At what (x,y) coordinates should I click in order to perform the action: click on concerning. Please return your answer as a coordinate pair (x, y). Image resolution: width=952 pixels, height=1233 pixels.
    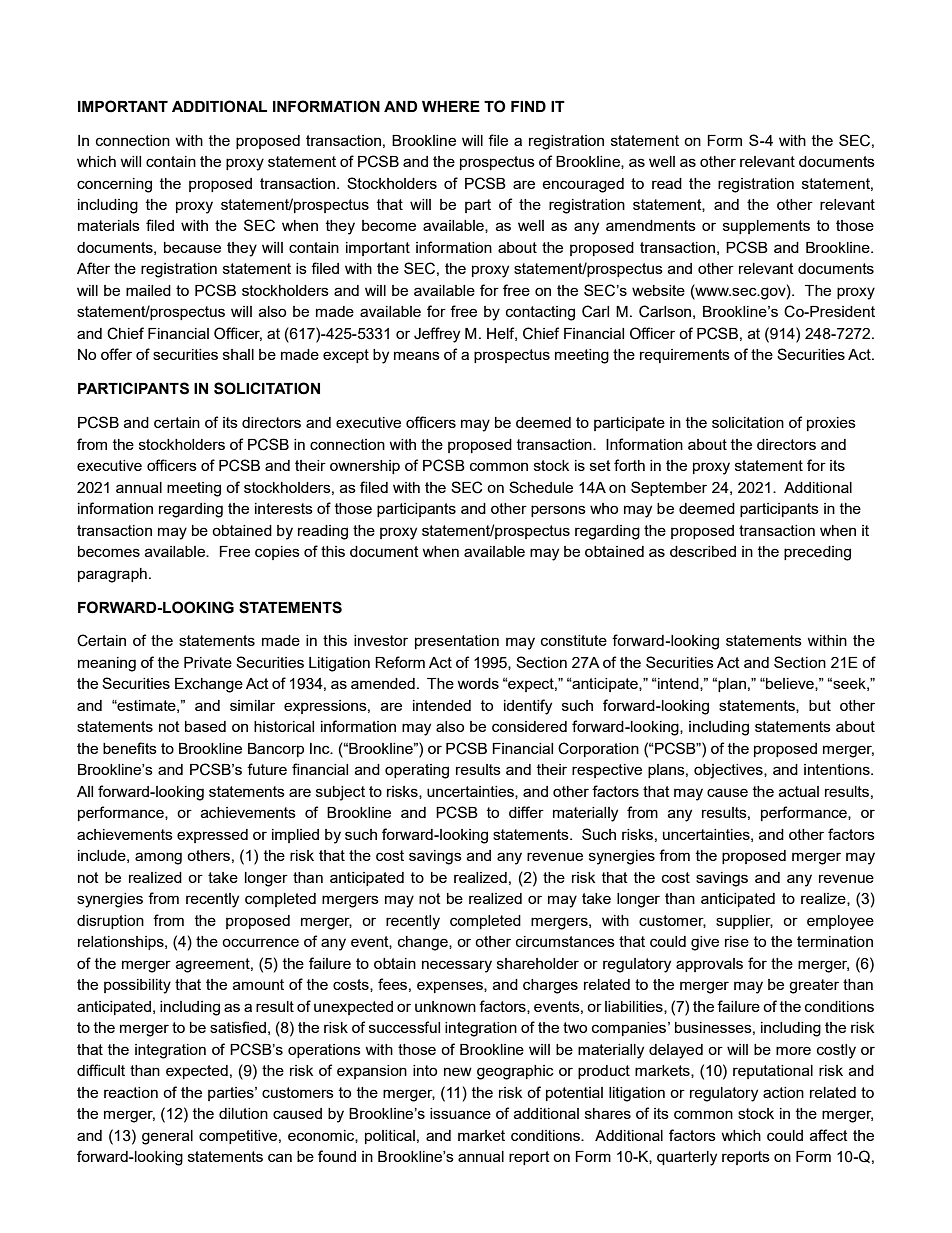
    Looking at the image, I should click on (114, 185).
